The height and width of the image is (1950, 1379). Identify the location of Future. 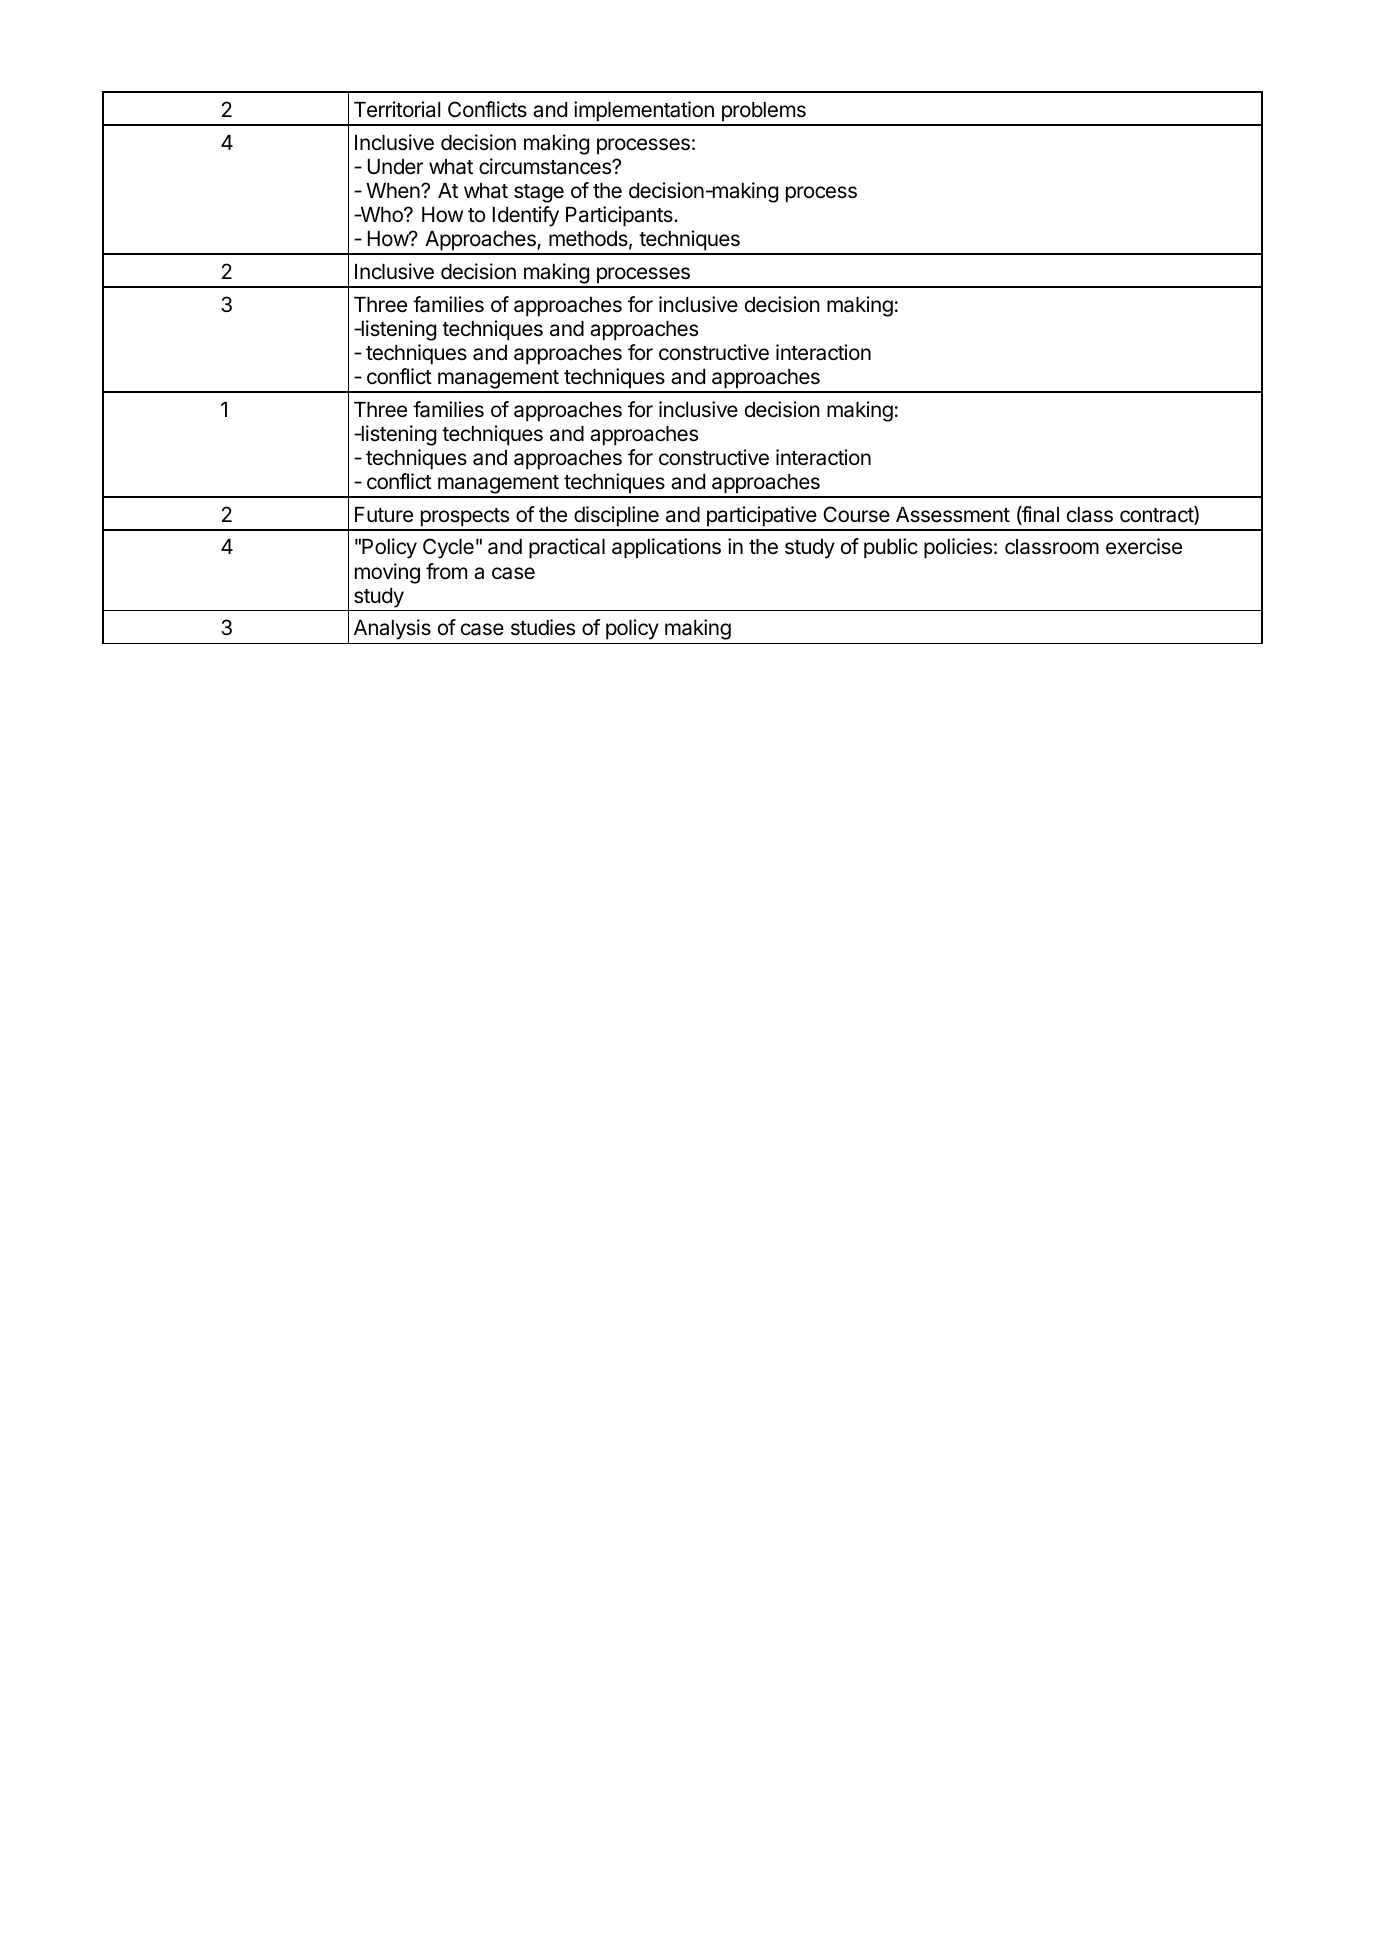
(384, 515).
